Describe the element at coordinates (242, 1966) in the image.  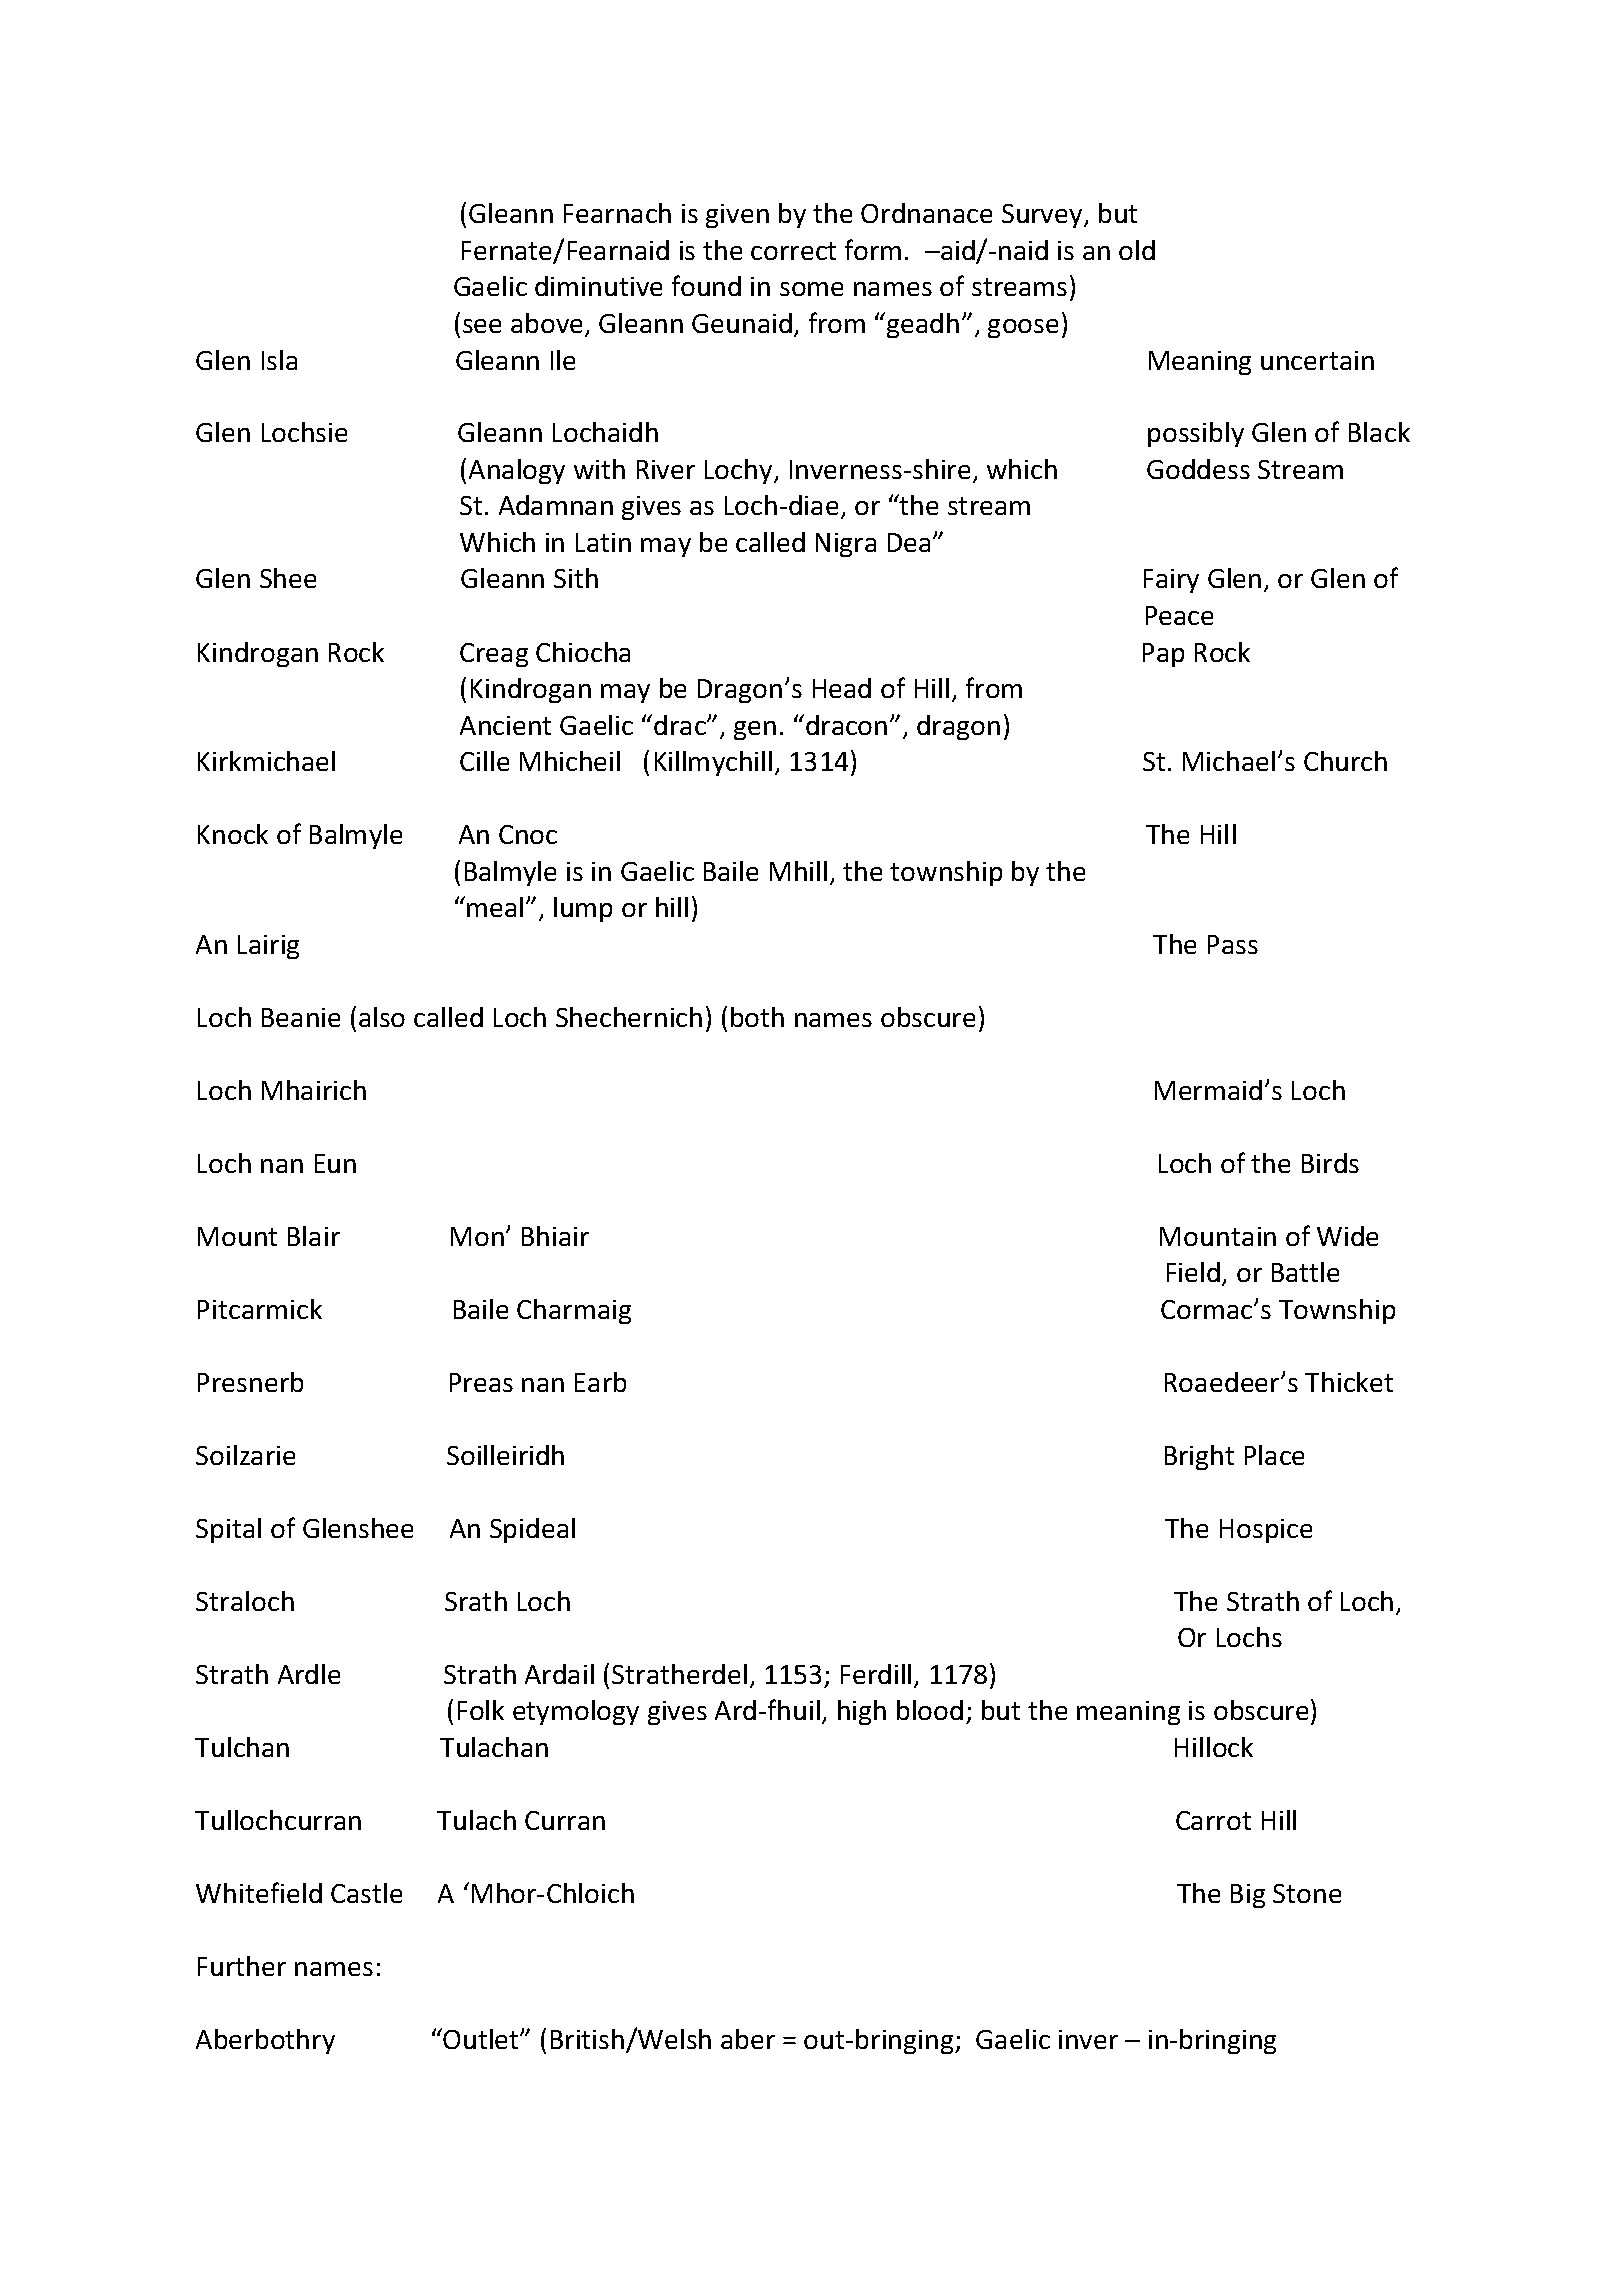
I see `Further` at that location.
